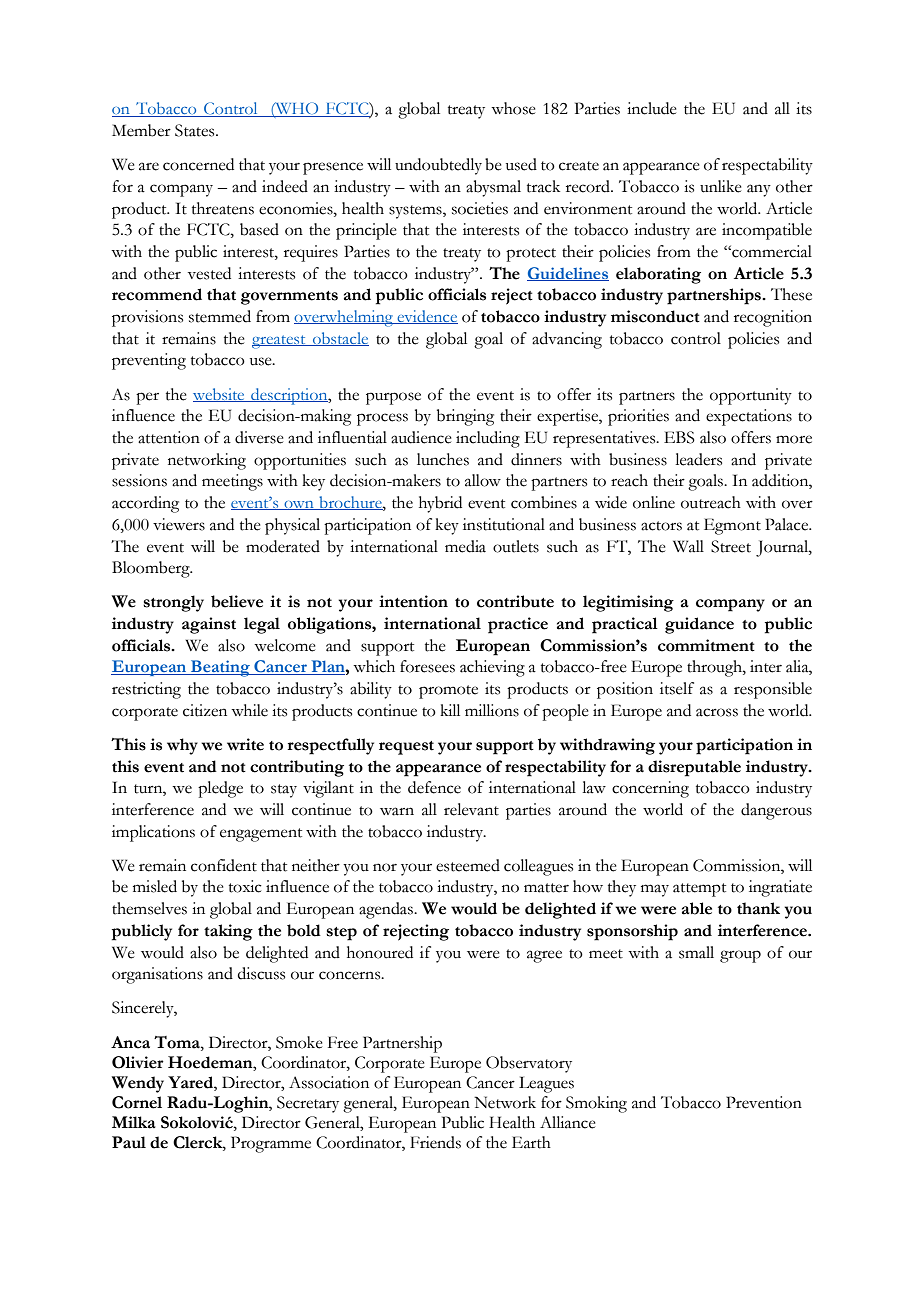  I want to click on lunches, so click(443, 459).
